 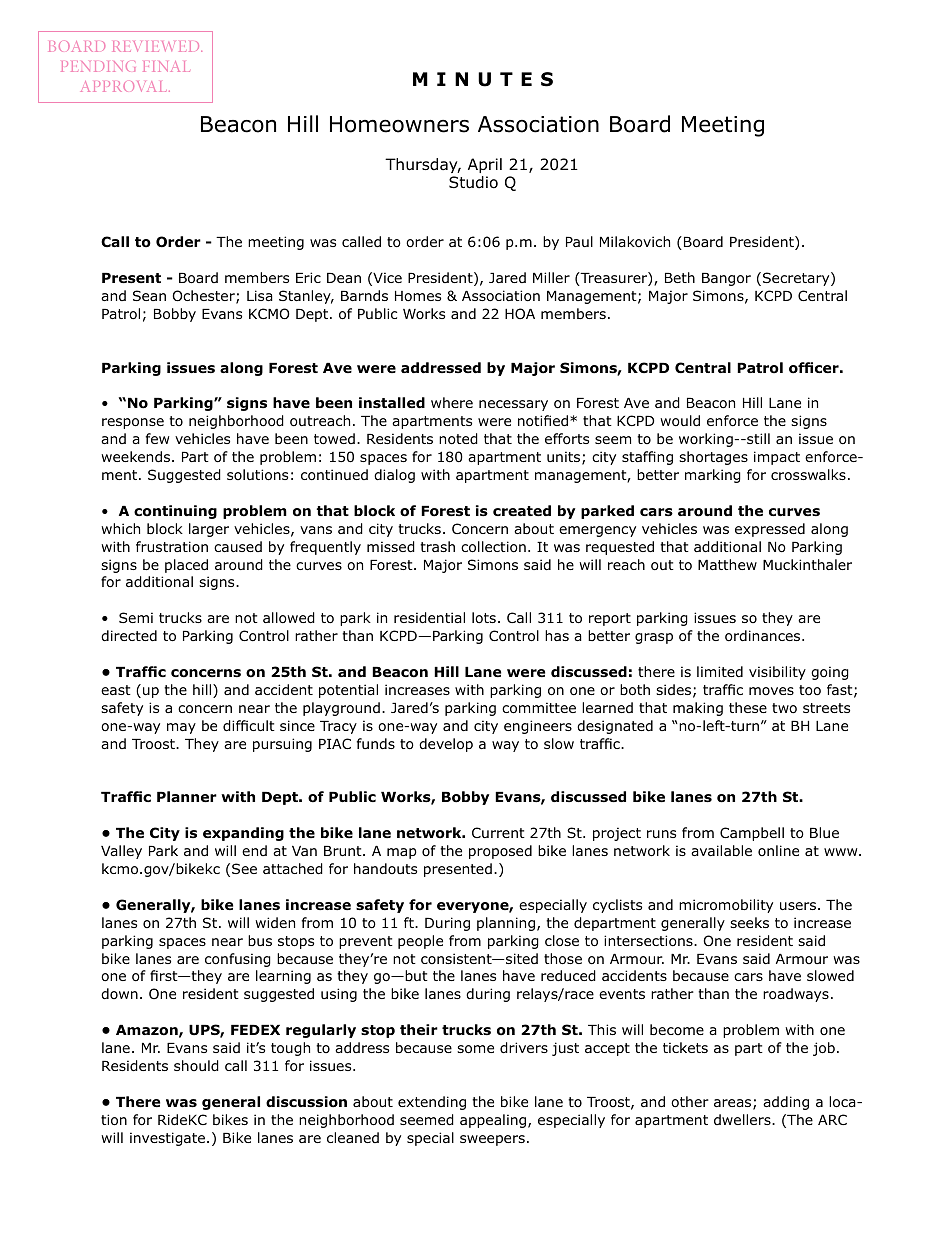 What do you see at coordinates (743, 1119) in the image?
I see `dwellers` at bounding box center [743, 1119].
